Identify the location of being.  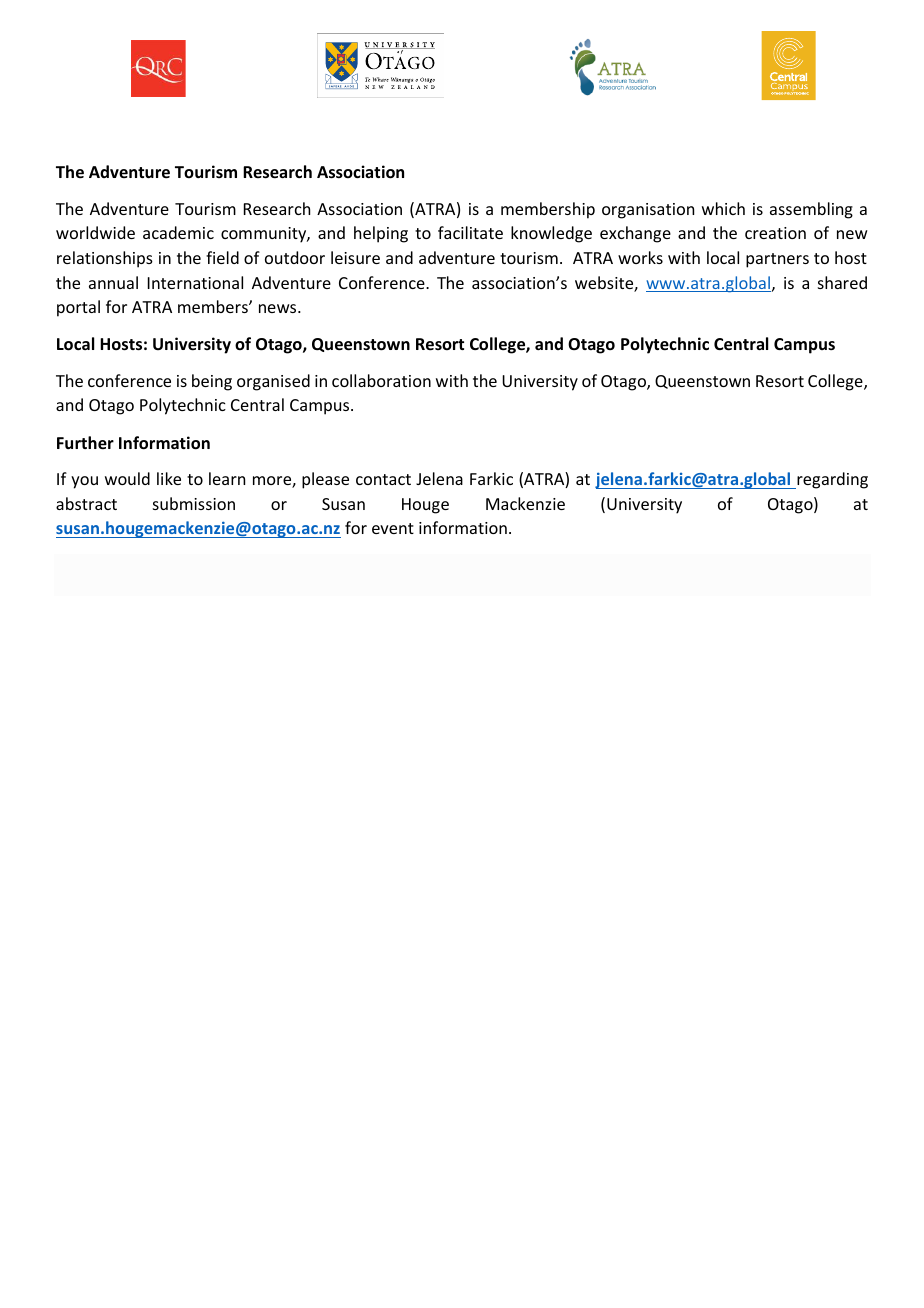
(212, 382).
